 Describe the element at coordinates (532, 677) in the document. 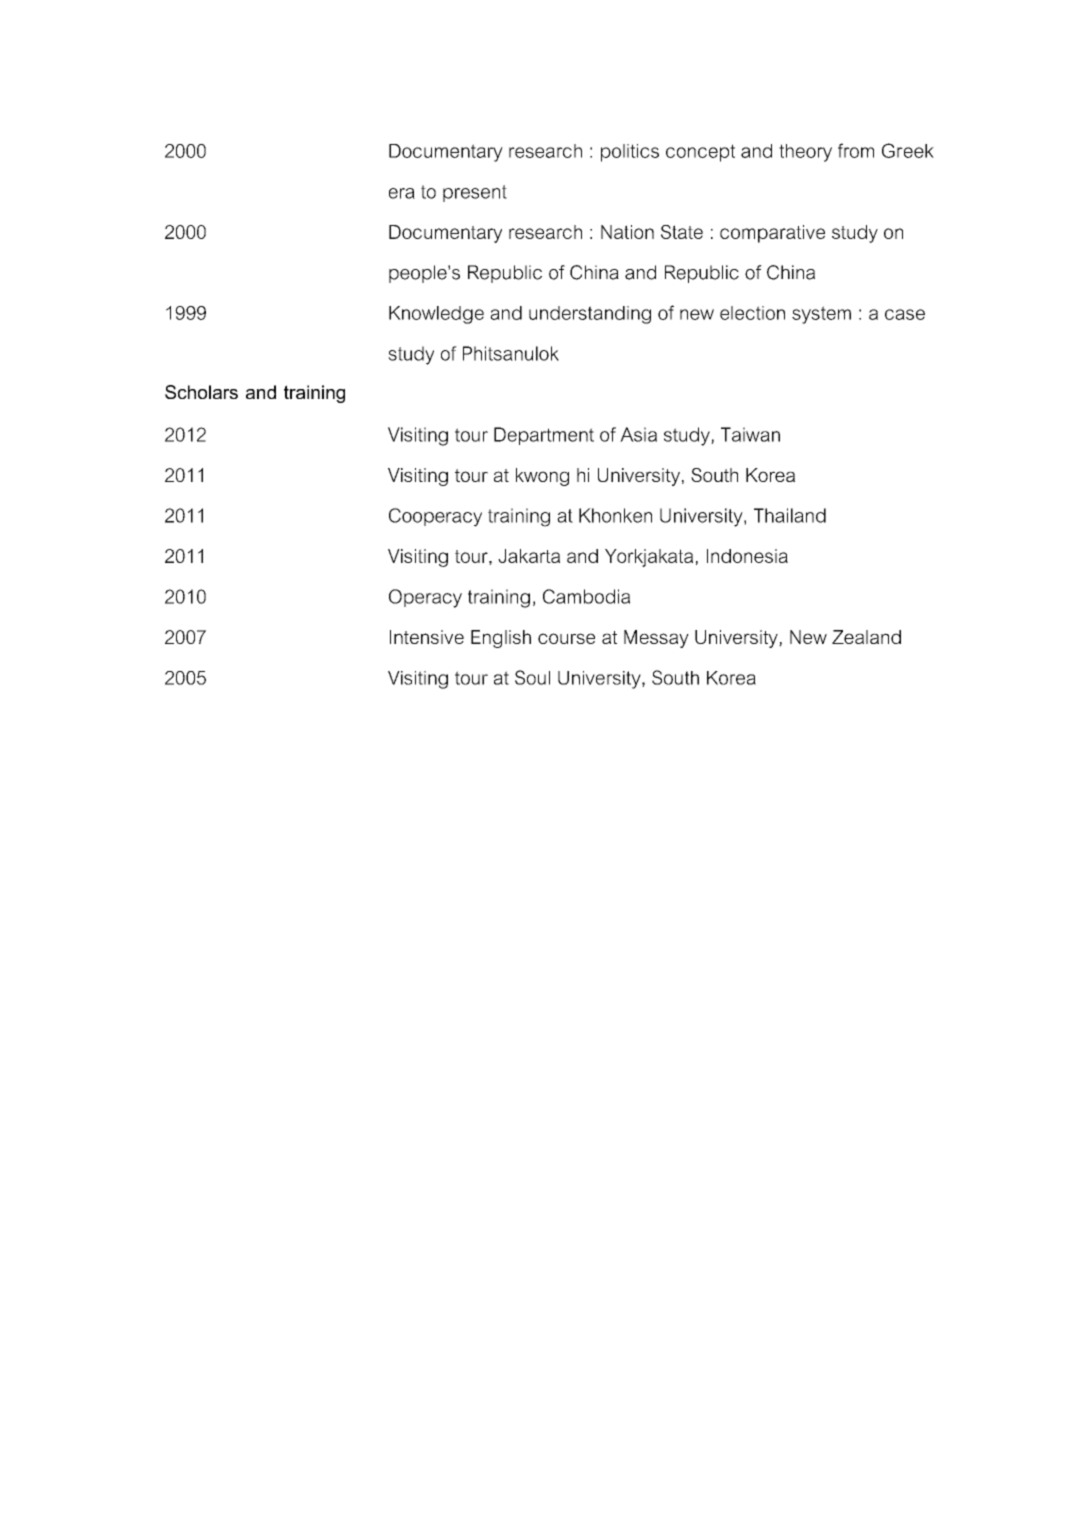

I see `Soul` at that location.
